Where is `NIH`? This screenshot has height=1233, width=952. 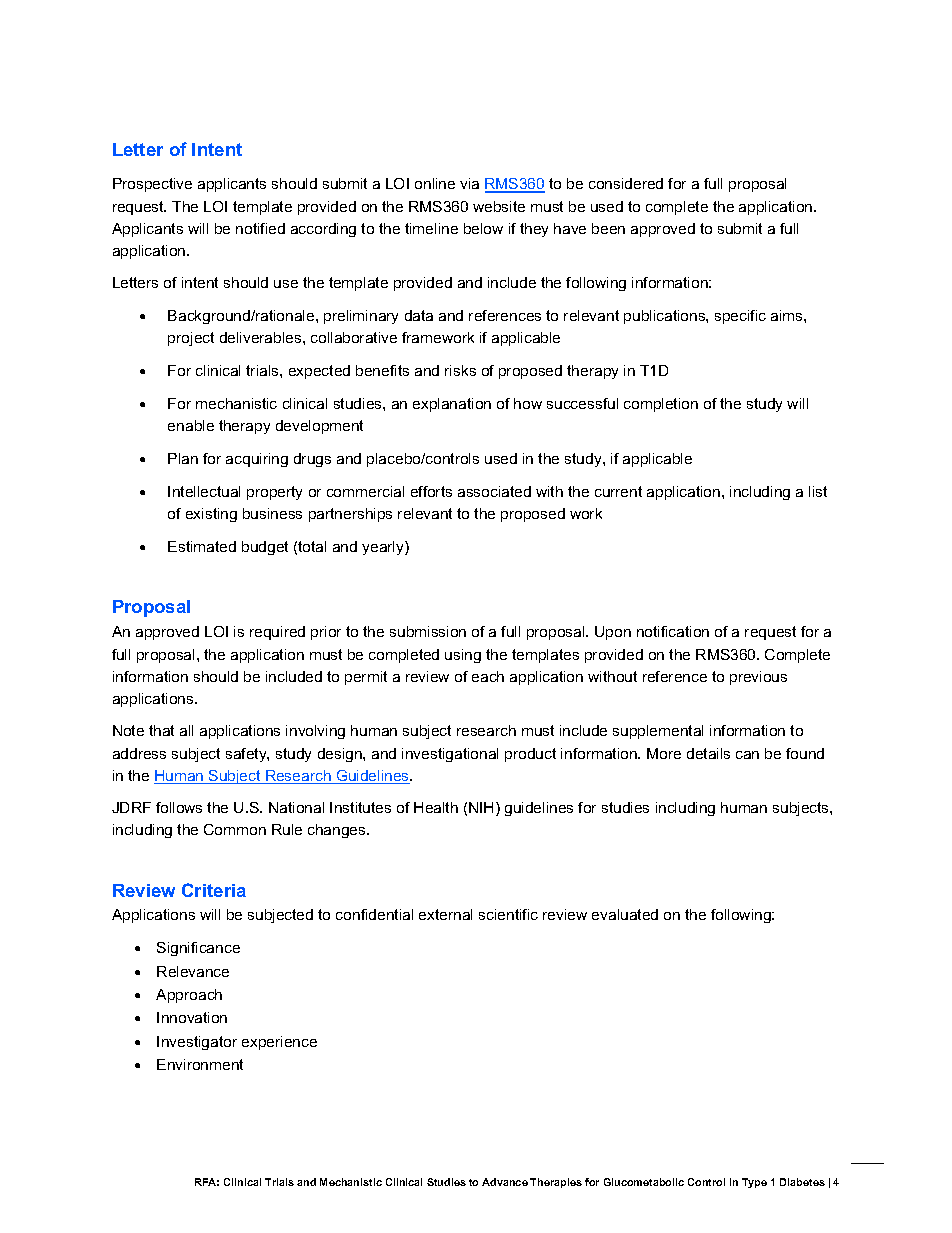 NIH is located at coordinates (481, 807).
